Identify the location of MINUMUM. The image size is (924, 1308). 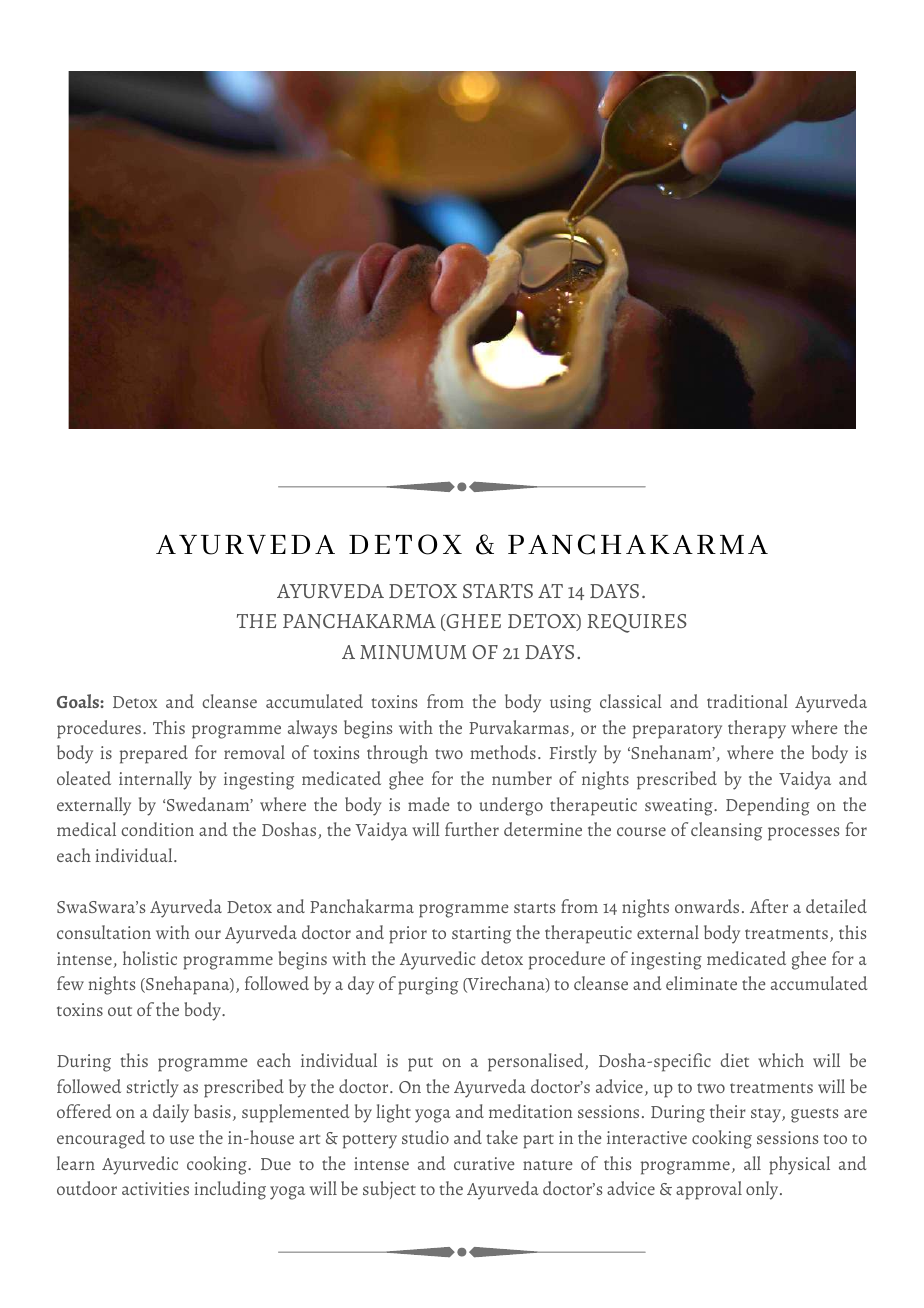
(413, 652).
